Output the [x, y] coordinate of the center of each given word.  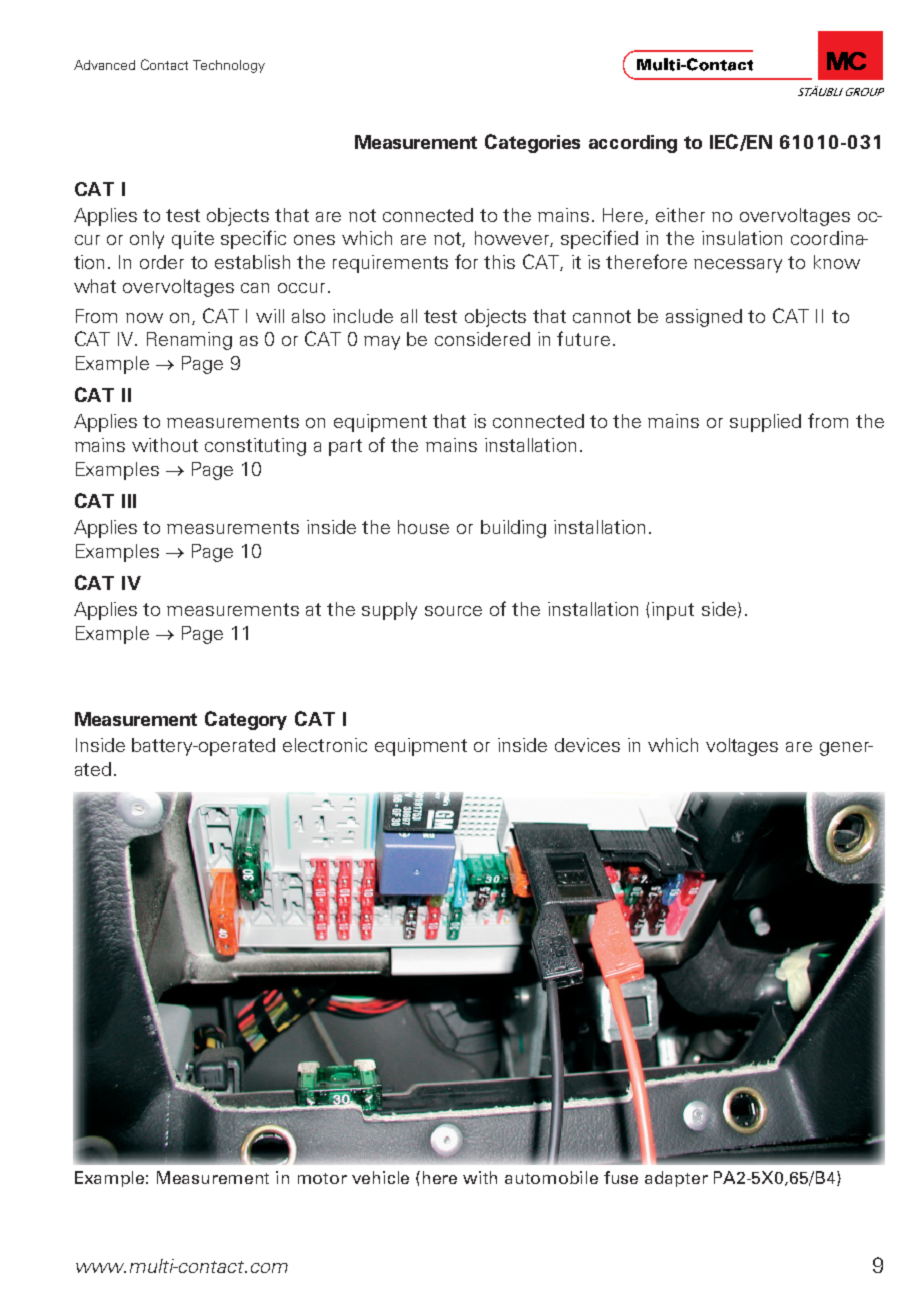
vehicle [380, 1177]
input [673, 611]
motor [322, 1178]
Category [246, 720]
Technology [229, 66]
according [633, 144]
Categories [532, 143]
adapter [676, 1179]
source [453, 611]
